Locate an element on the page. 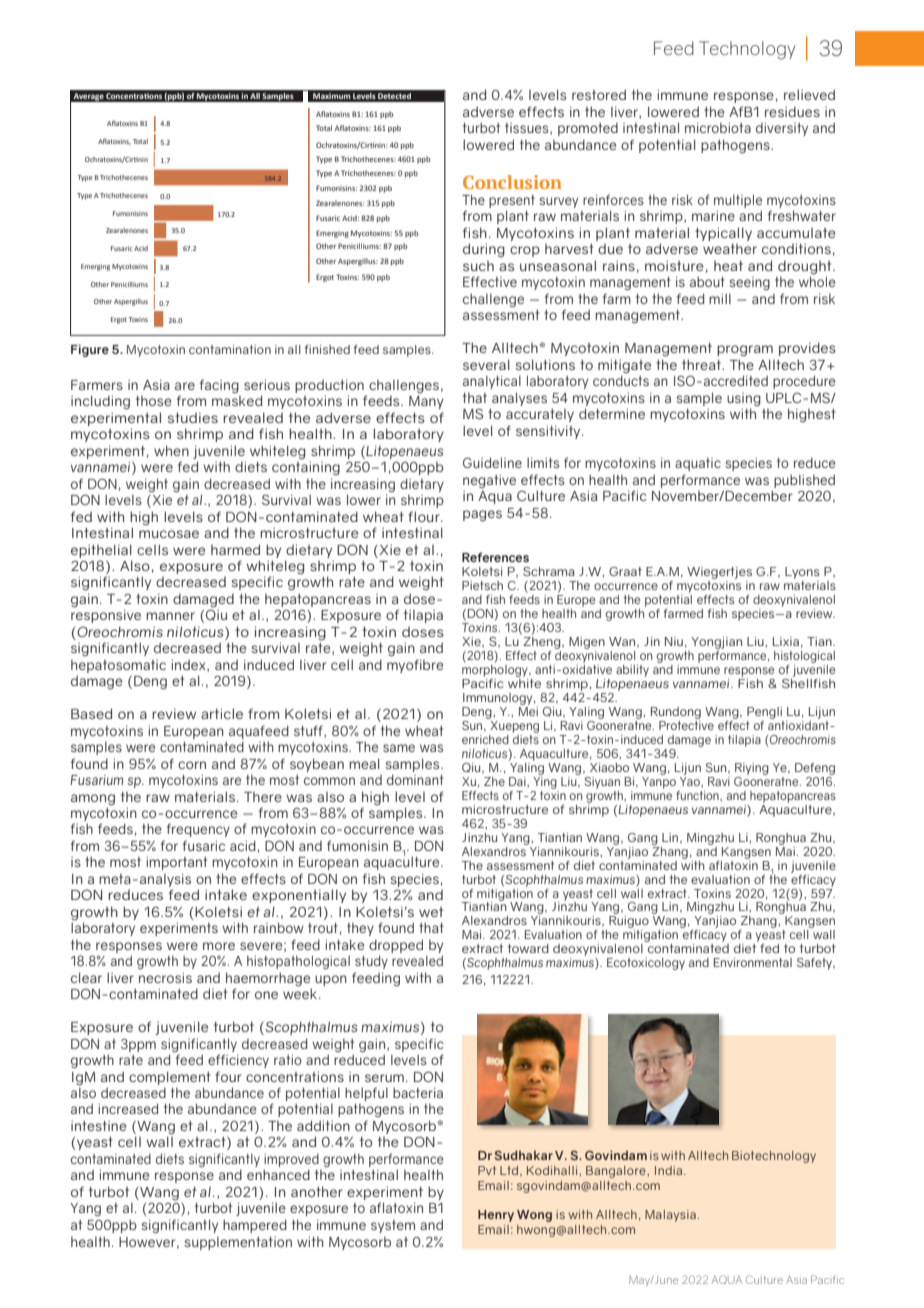 The width and height of the page is (924, 1308). index is located at coordinates (190, 665).
